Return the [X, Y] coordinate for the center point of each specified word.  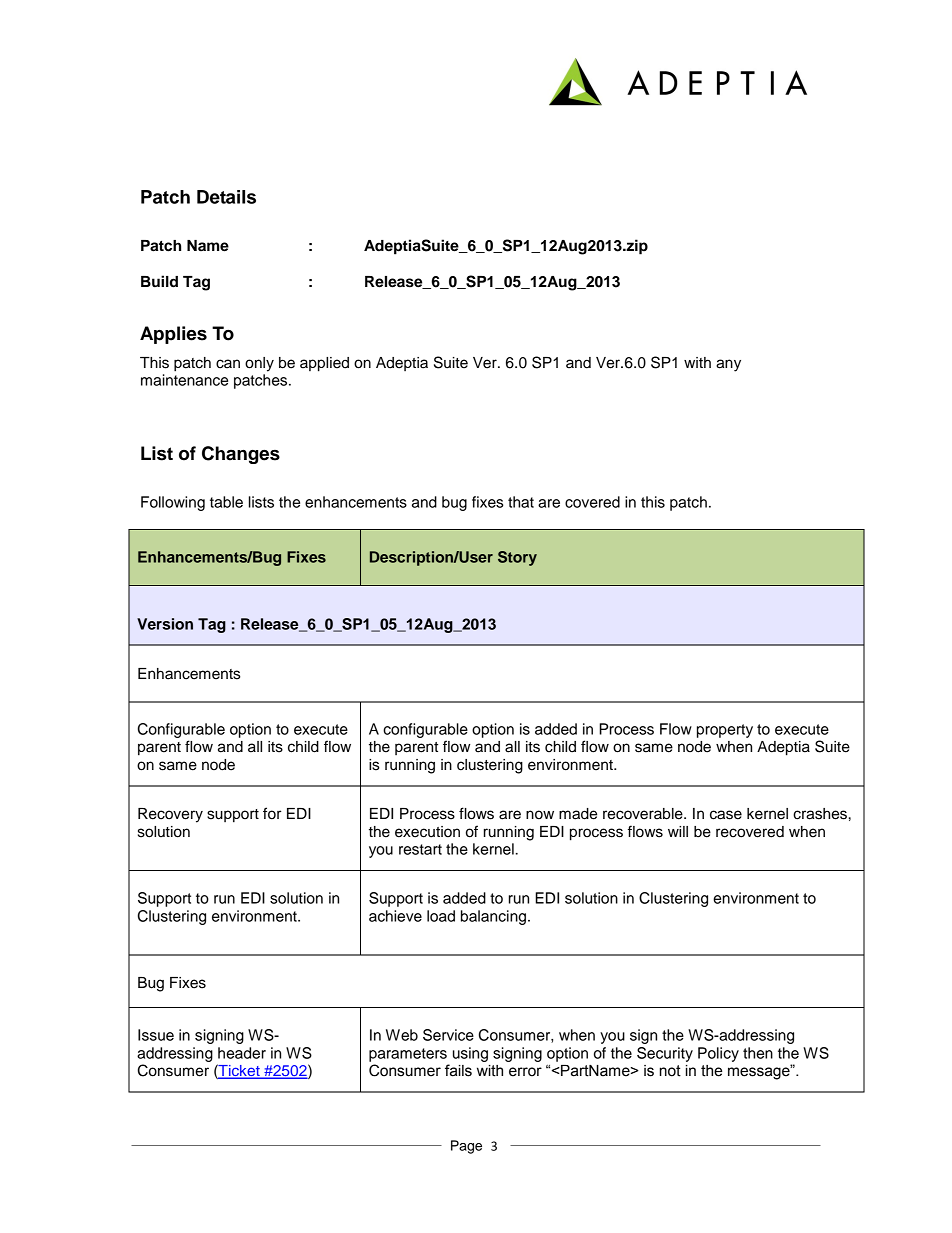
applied [324, 364]
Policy [718, 1054]
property [725, 731]
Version [165, 624]
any [728, 365]
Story [517, 558]
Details [226, 197]
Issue [156, 1035]
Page [466, 1147]
